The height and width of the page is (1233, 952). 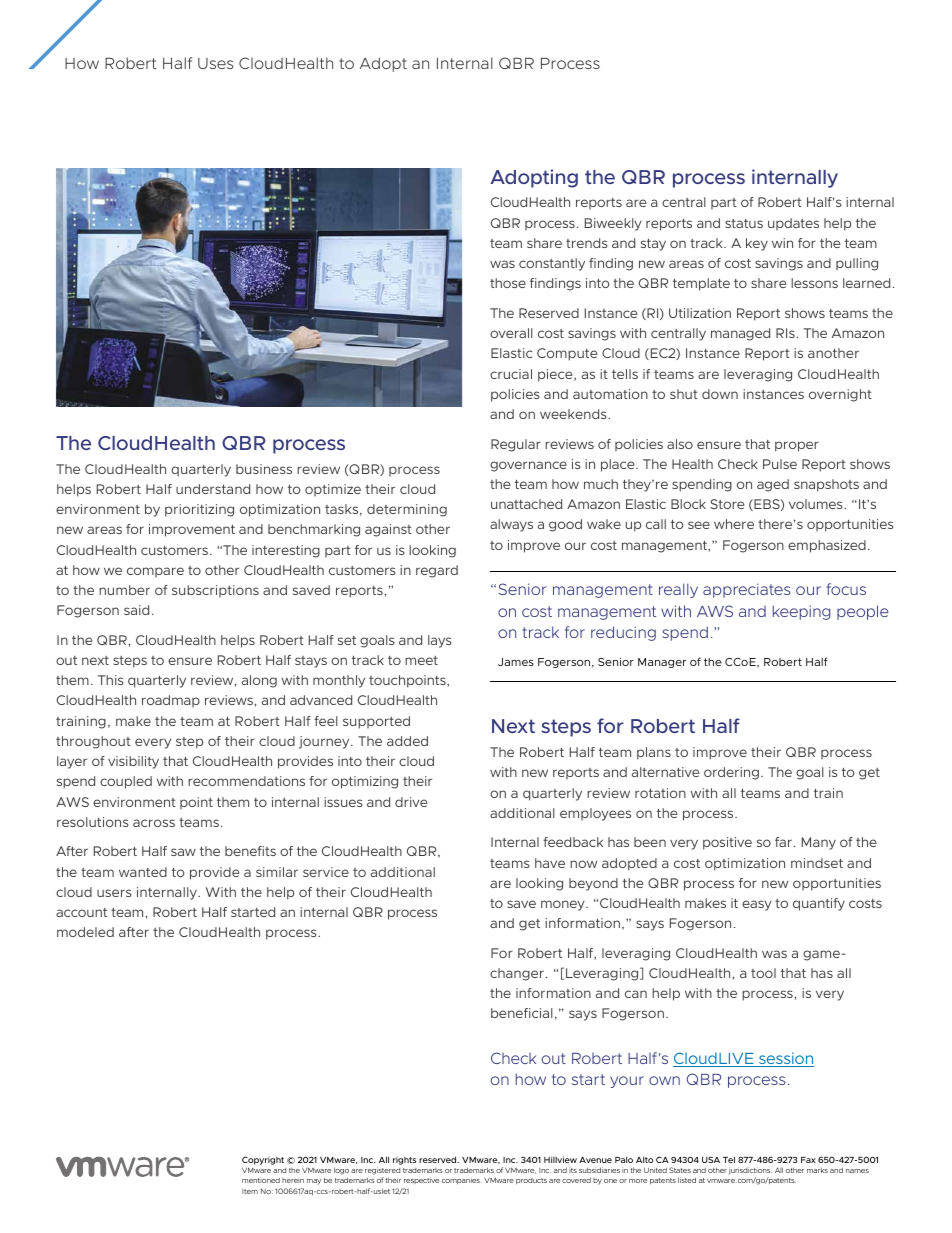 I want to click on easy, so click(x=757, y=905).
